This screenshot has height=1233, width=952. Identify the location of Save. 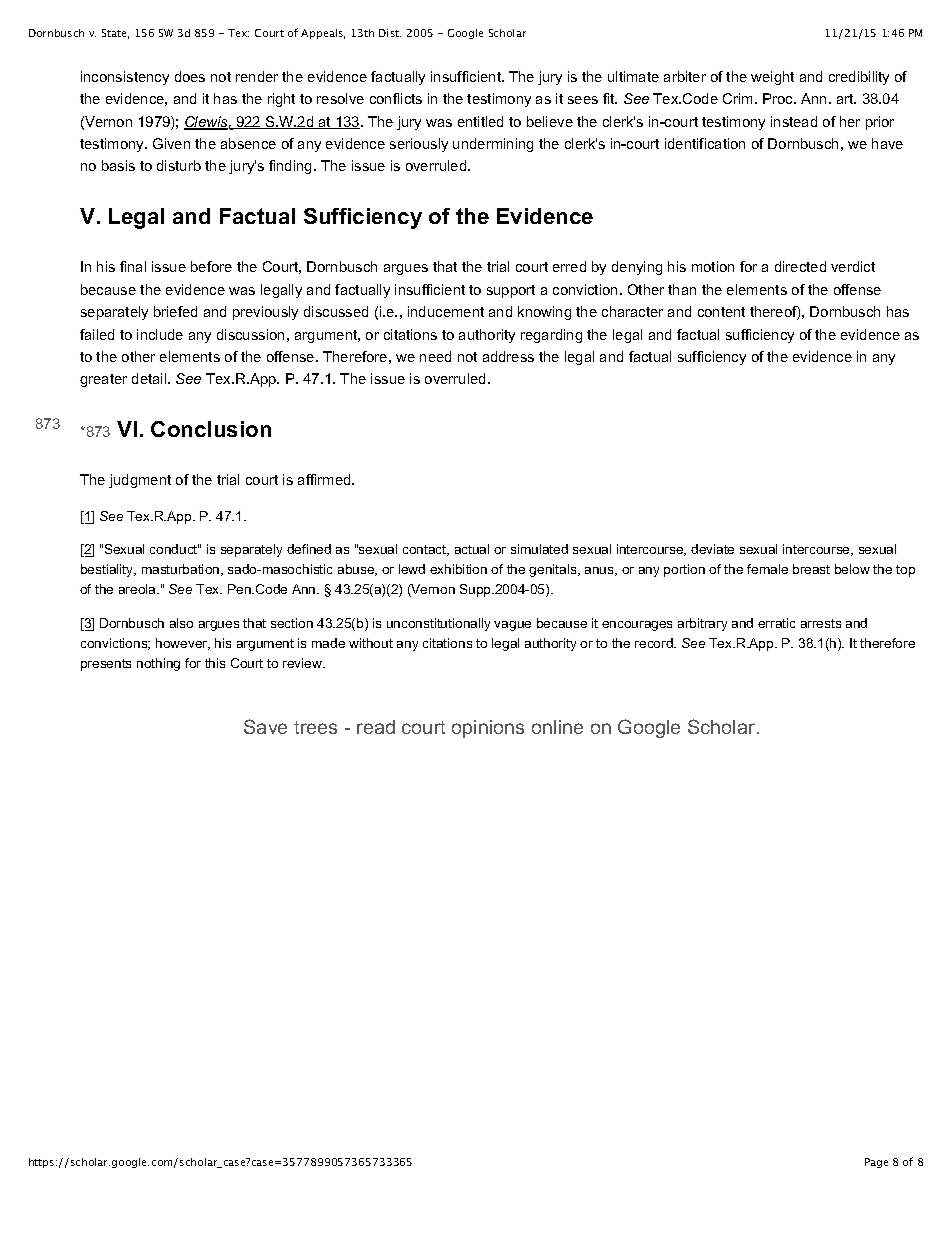
(265, 726).
